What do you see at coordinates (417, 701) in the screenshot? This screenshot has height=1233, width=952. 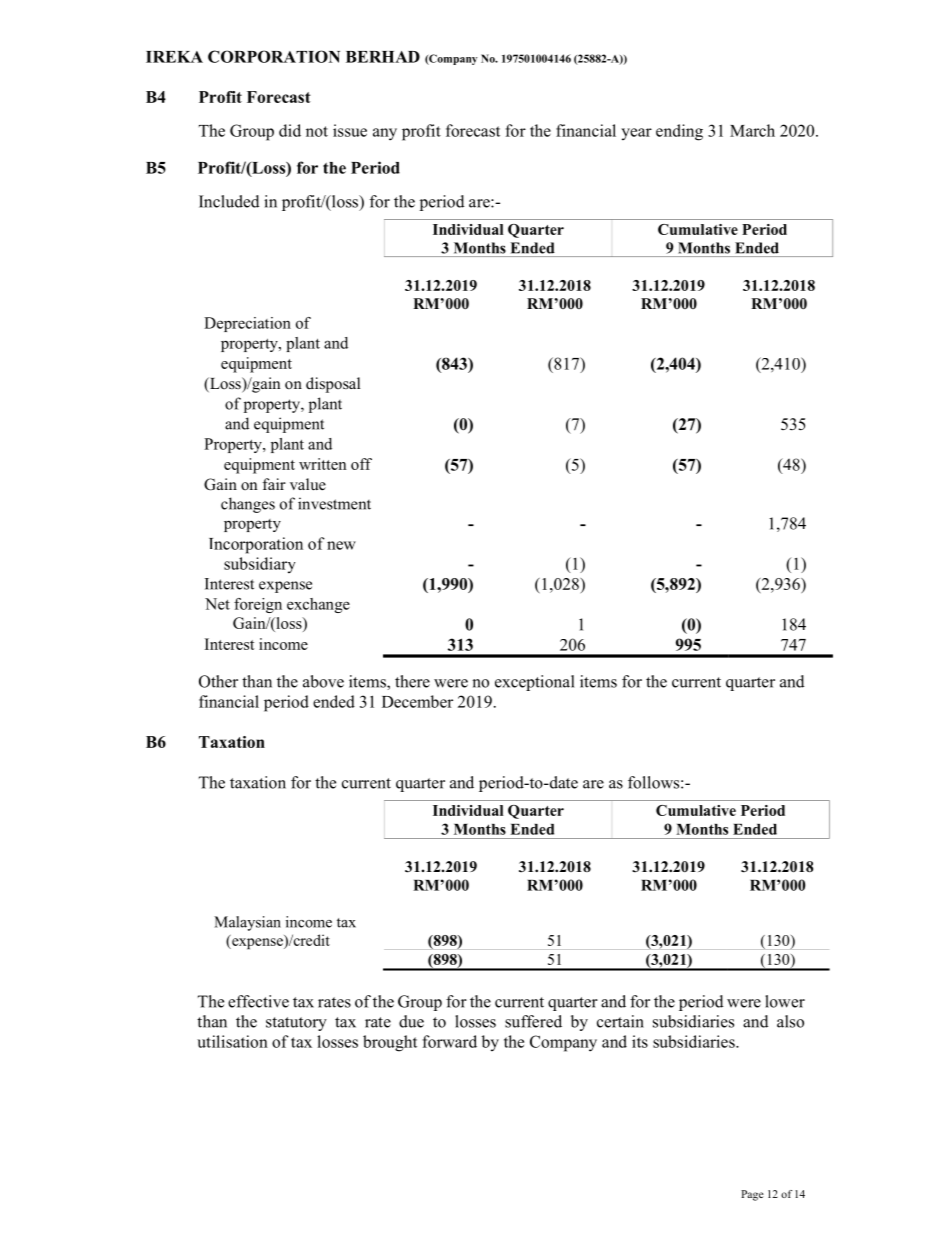 I see `December` at bounding box center [417, 701].
